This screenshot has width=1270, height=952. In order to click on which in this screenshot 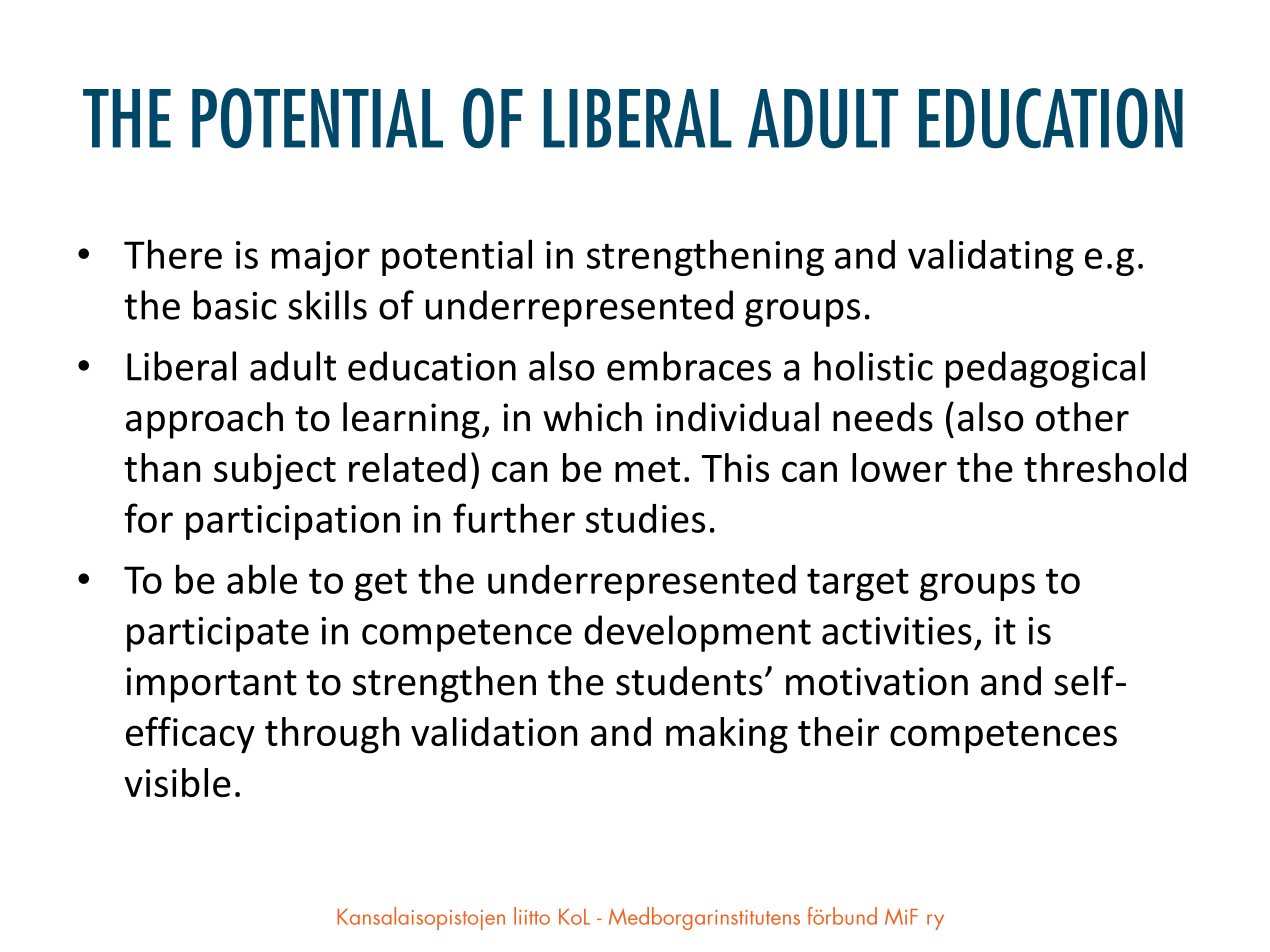, I will do `click(592, 417)`.
